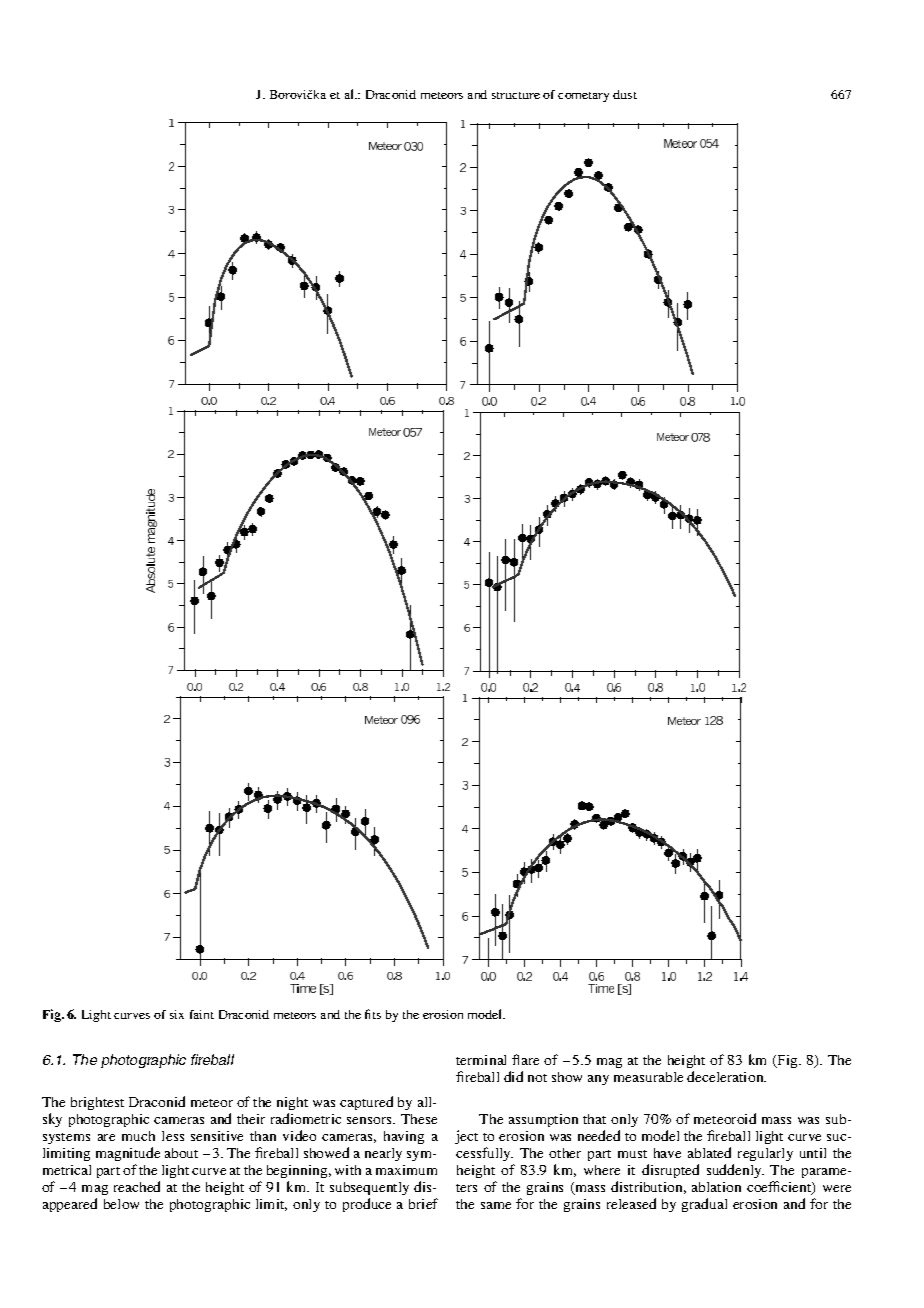  Describe the element at coordinates (726, 1076) in the image. I see `deceleration` at that location.
